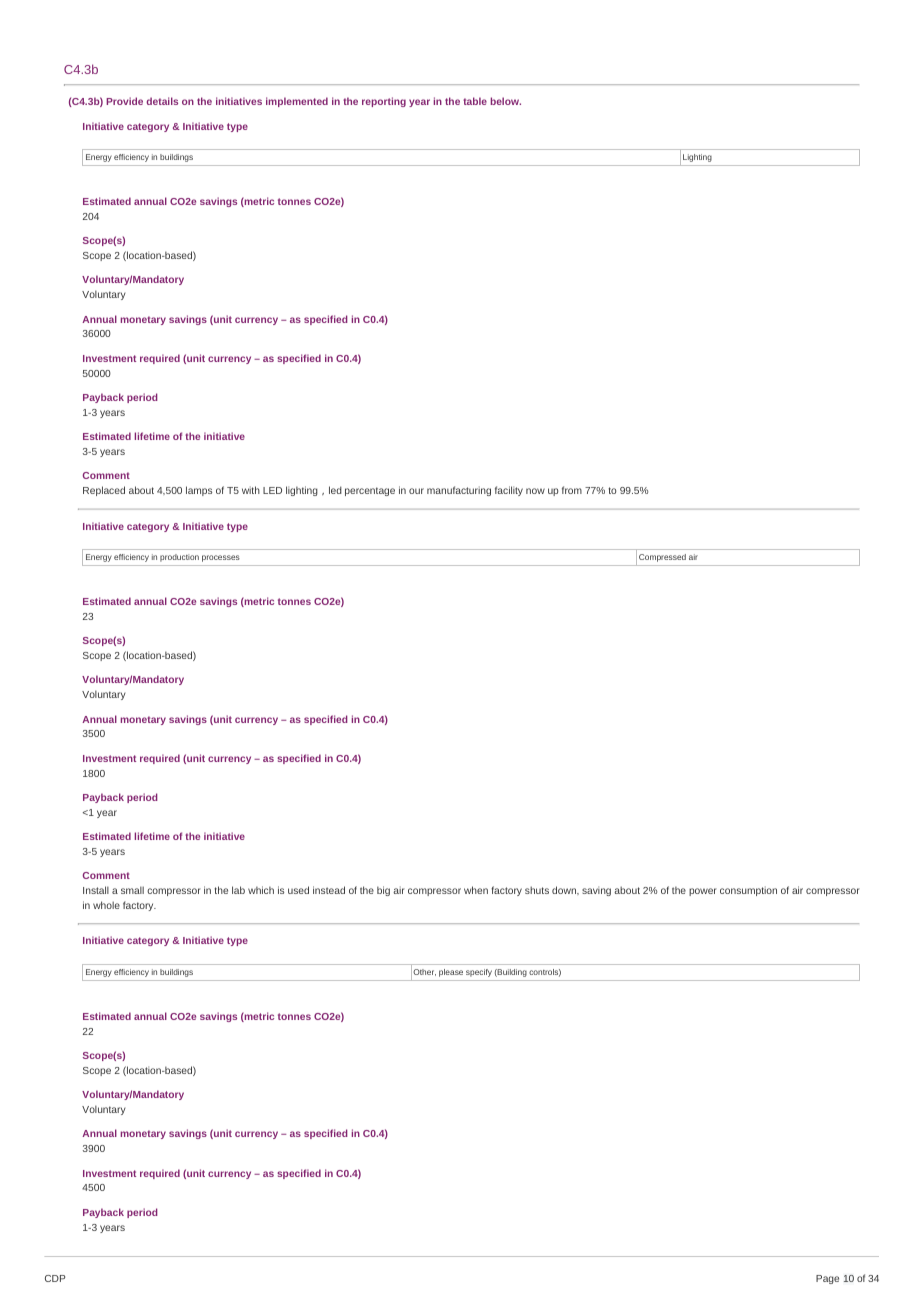  I want to click on details, so click(162, 101).
